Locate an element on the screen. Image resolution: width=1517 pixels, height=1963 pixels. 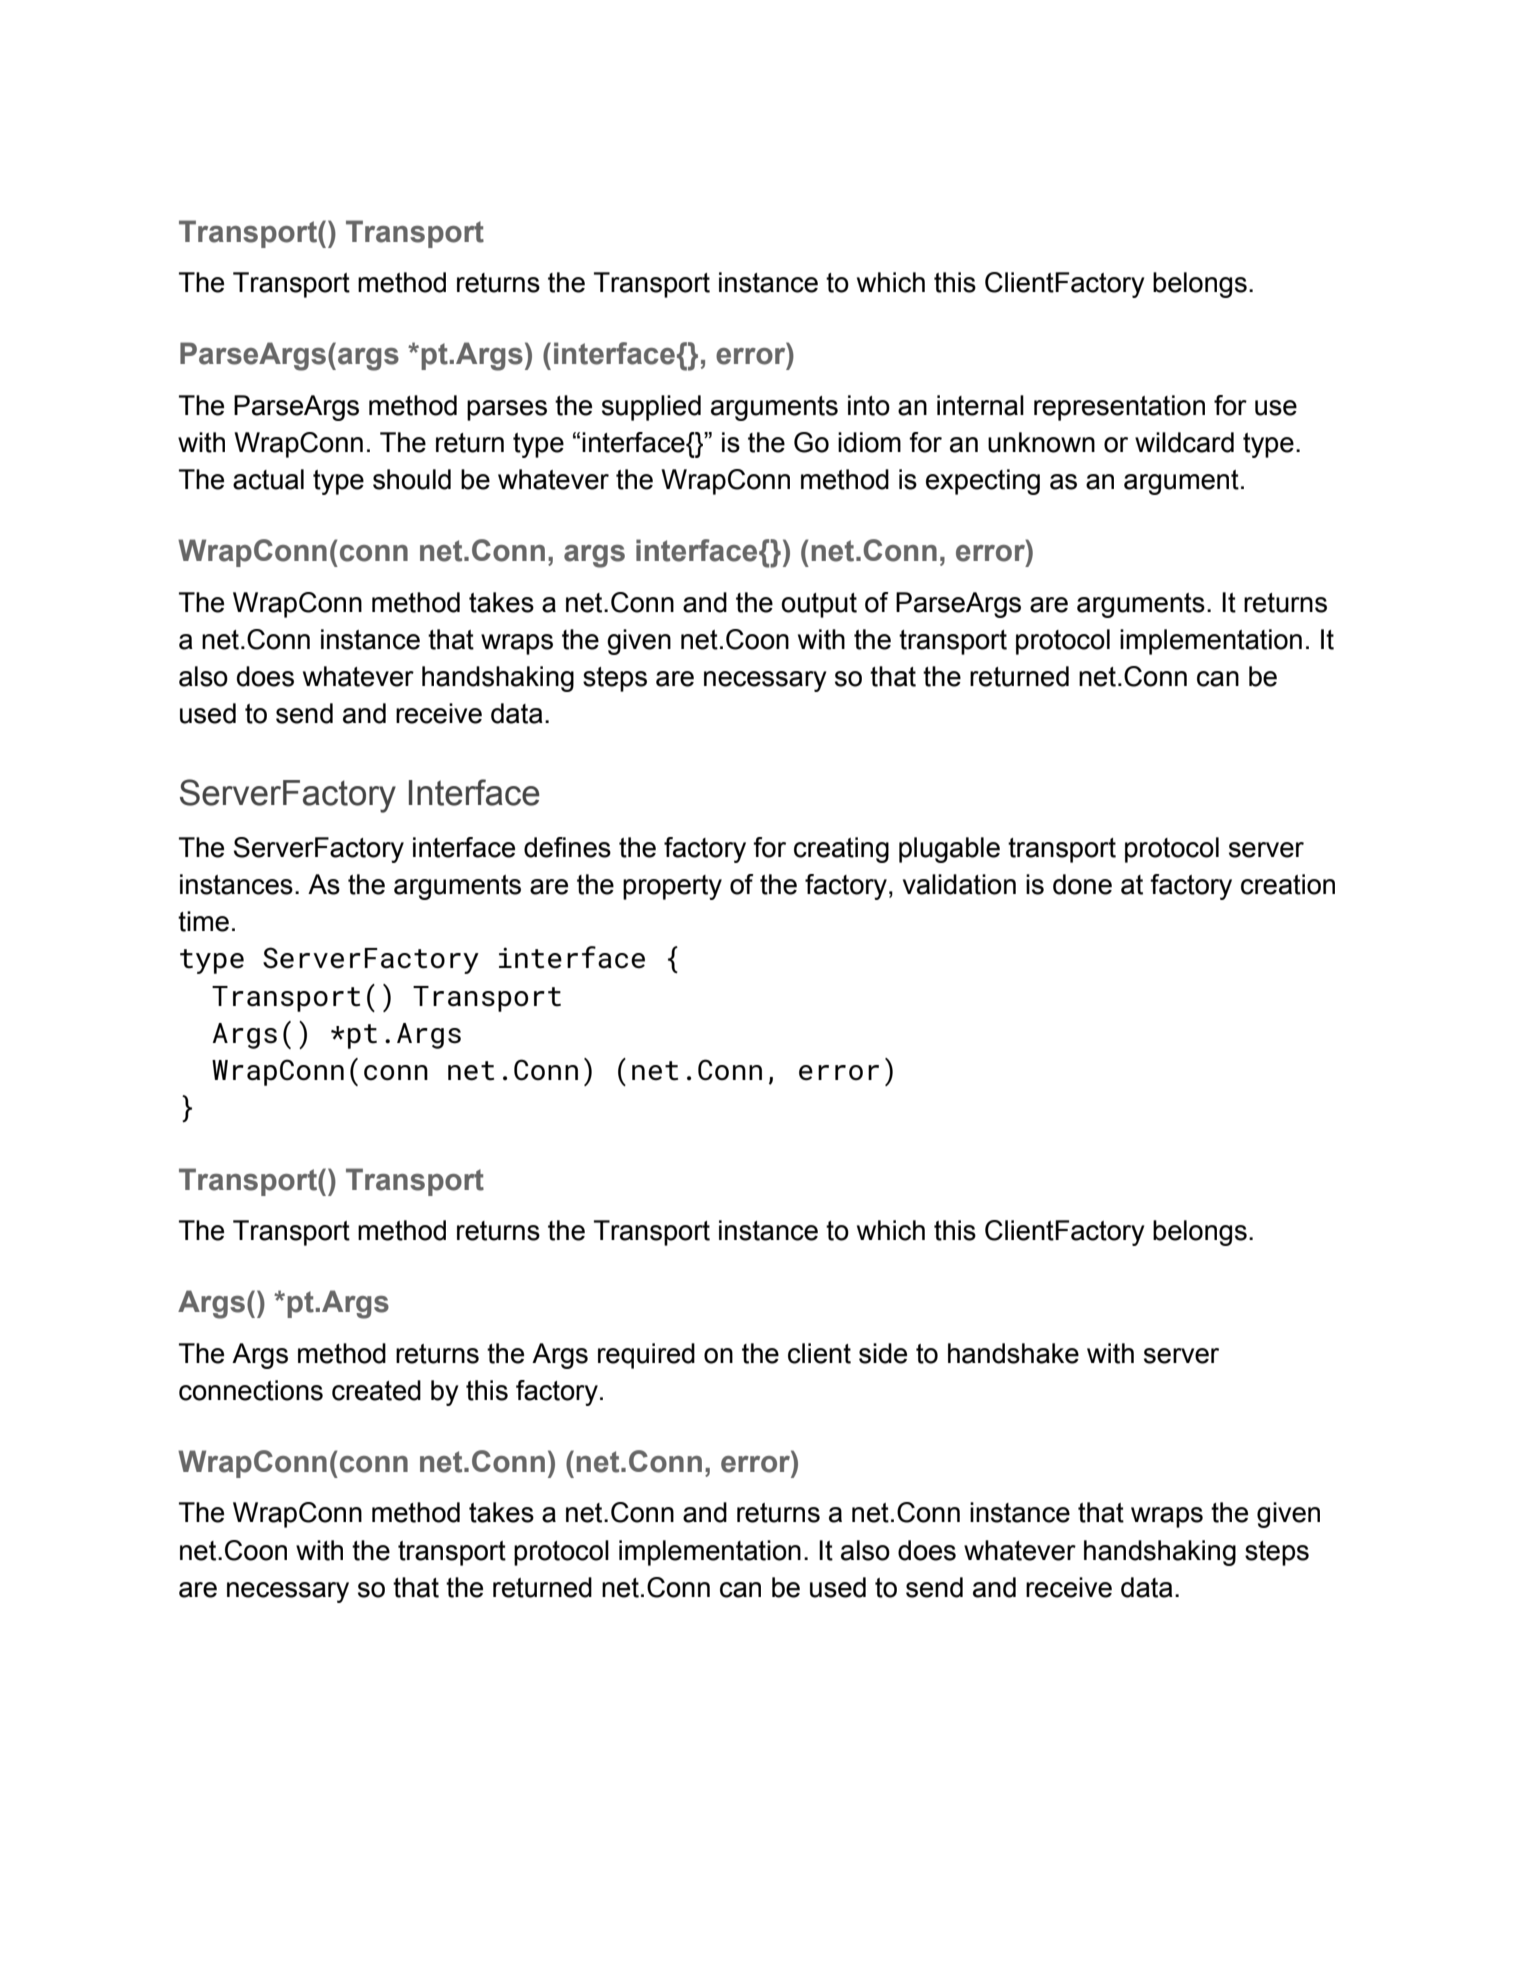
time is located at coordinates (203, 921).
